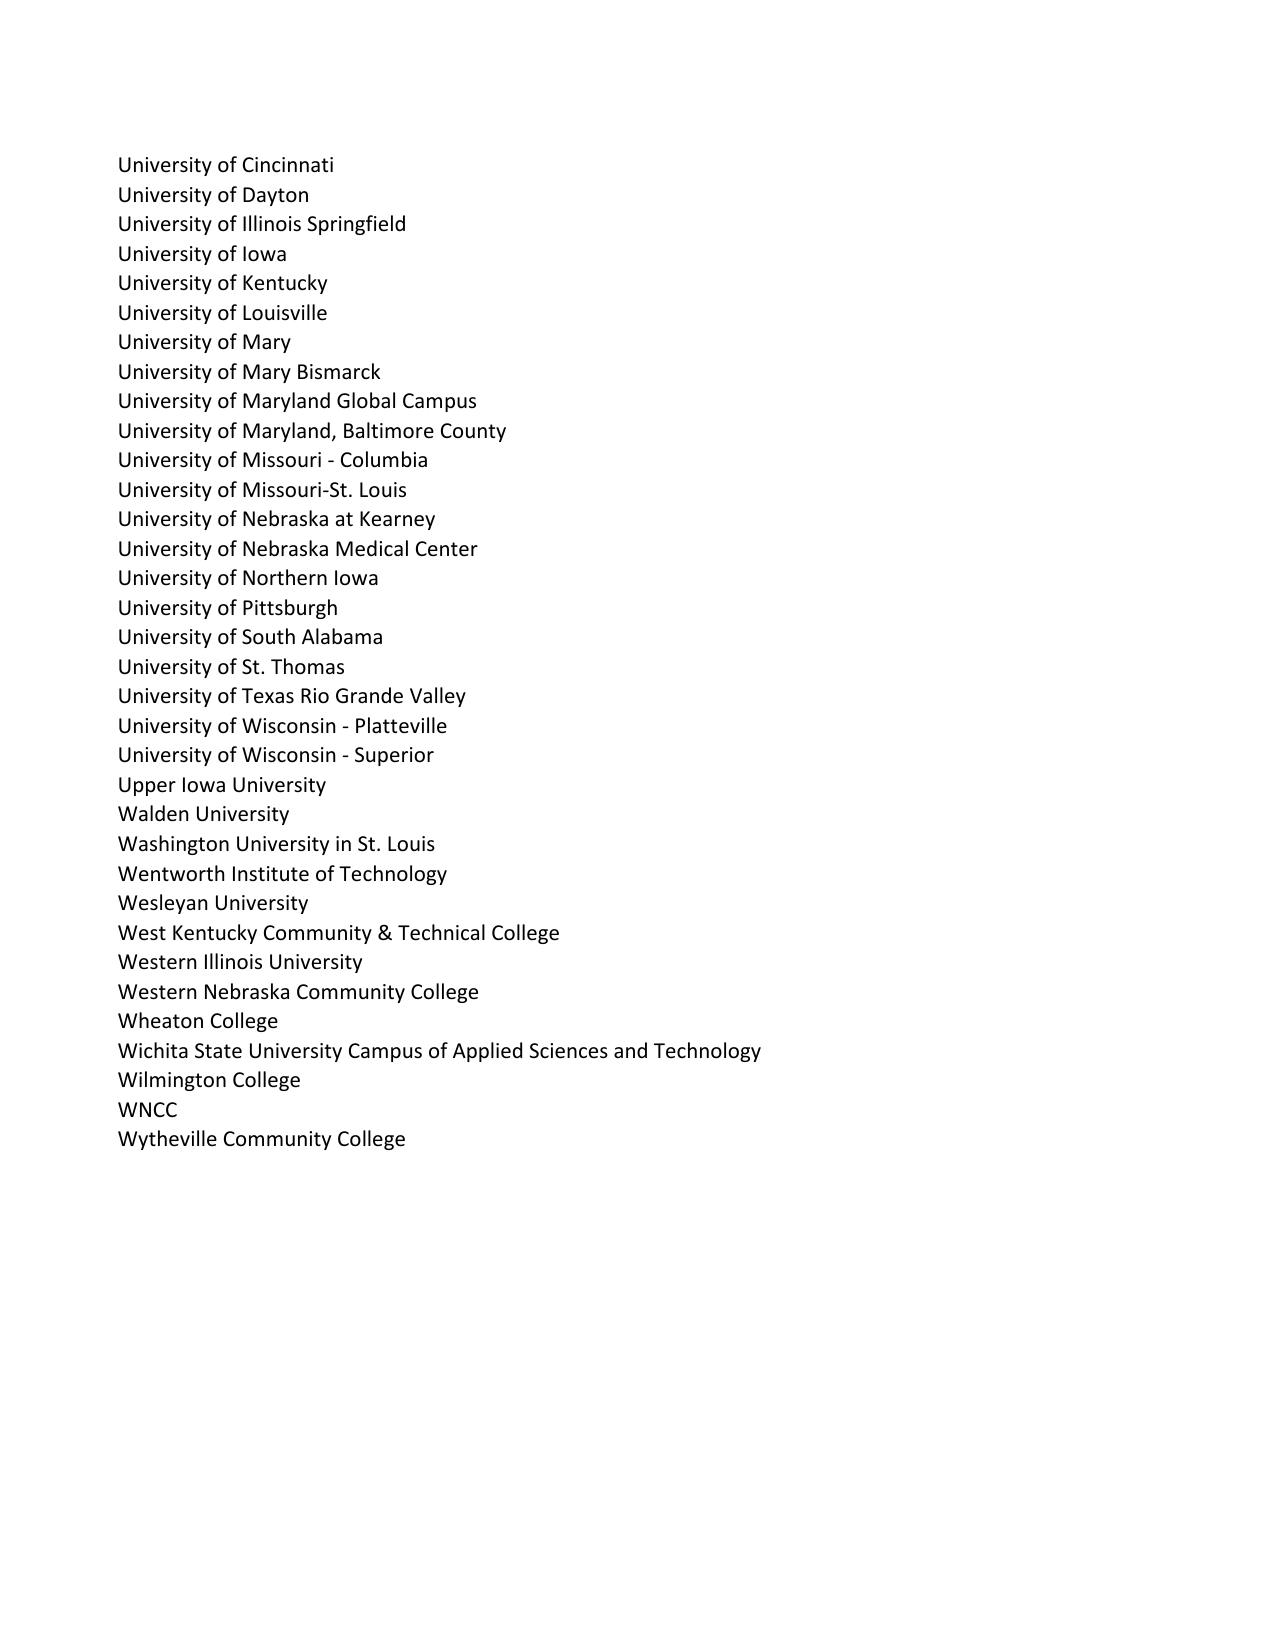 Image resolution: width=1276 pixels, height=1651 pixels. What do you see at coordinates (342, 636) in the page?
I see `Alabama` at bounding box center [342, 636].
